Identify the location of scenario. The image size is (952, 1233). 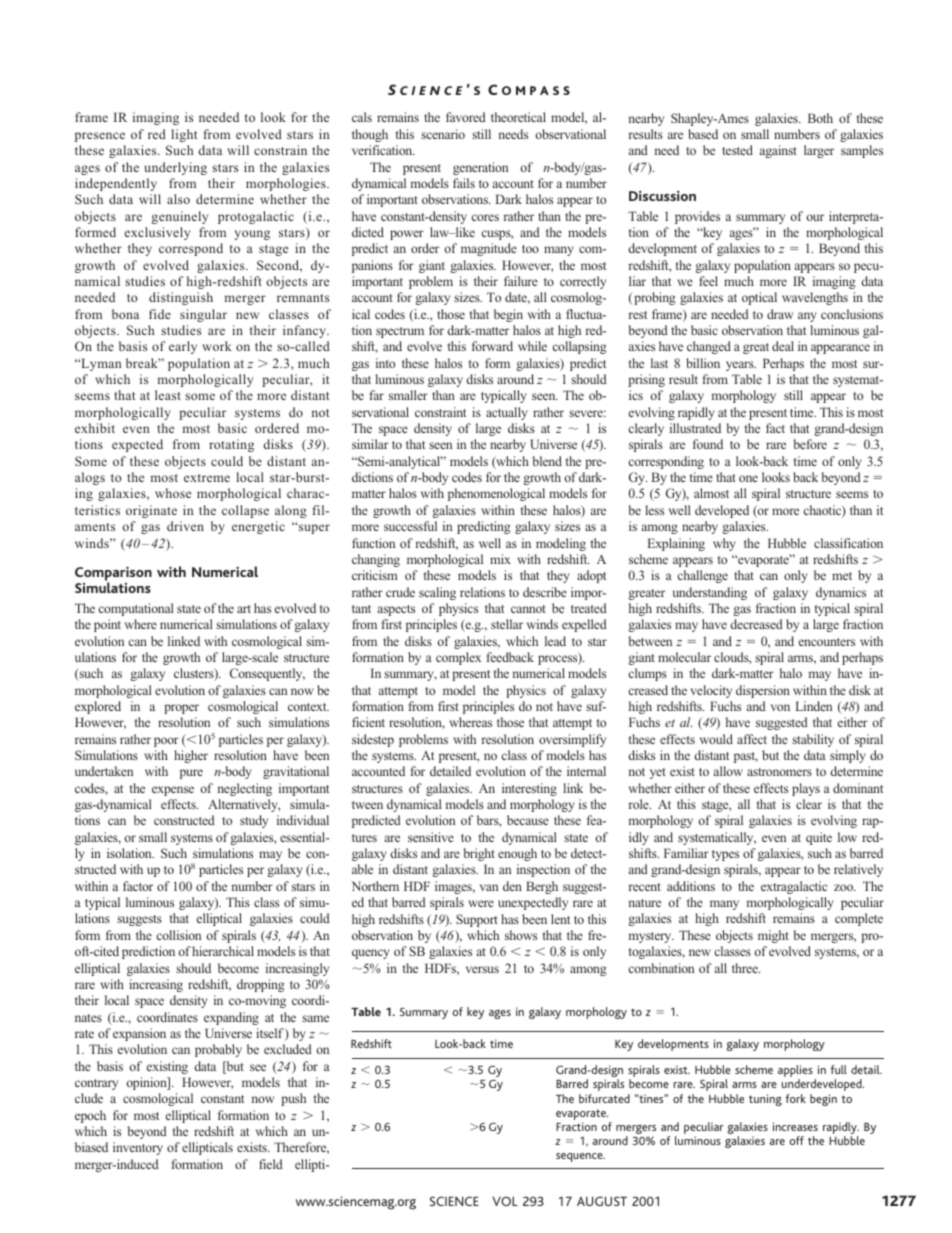
(443, 134).
